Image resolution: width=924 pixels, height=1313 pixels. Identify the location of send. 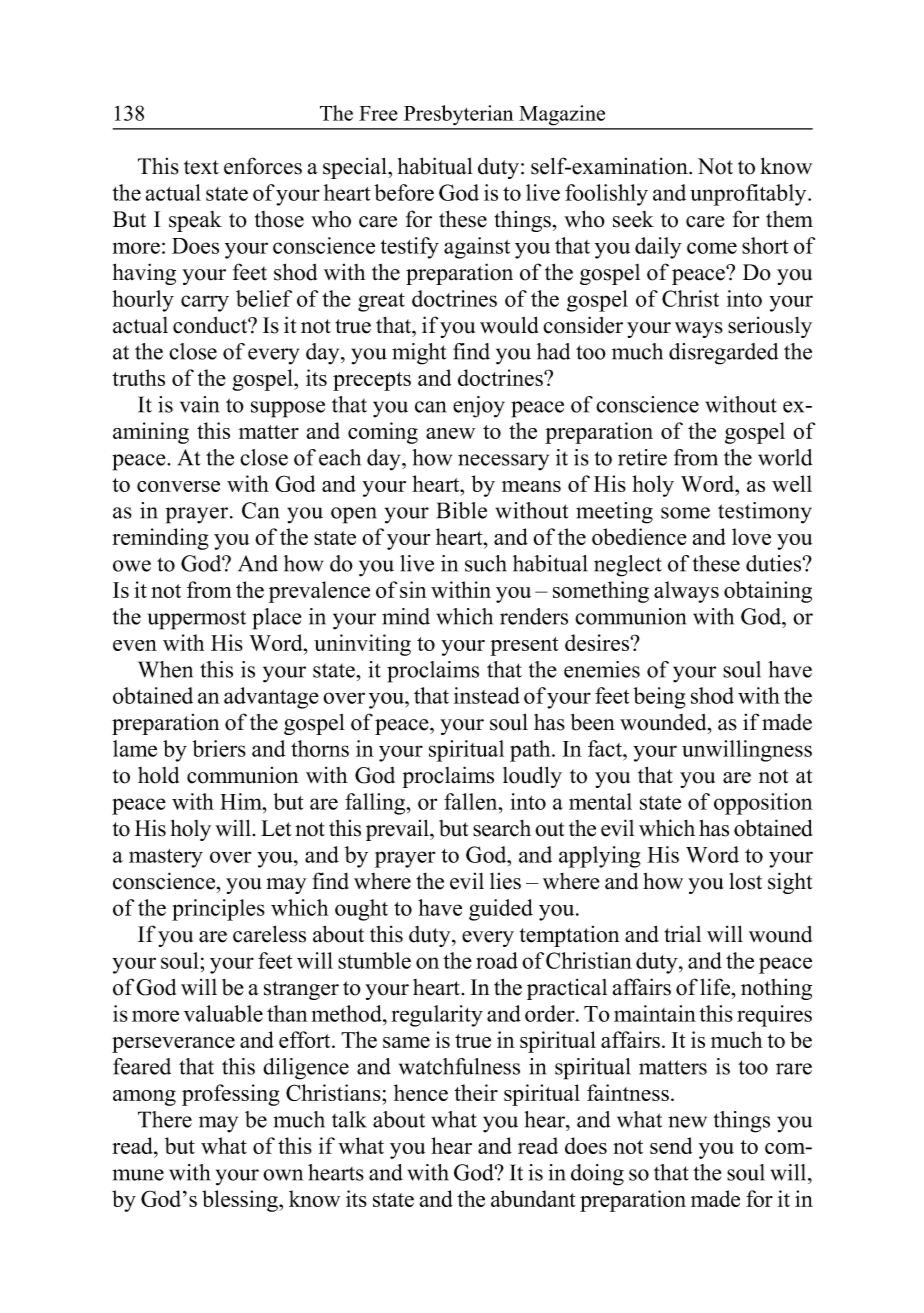
(671, 1145).
